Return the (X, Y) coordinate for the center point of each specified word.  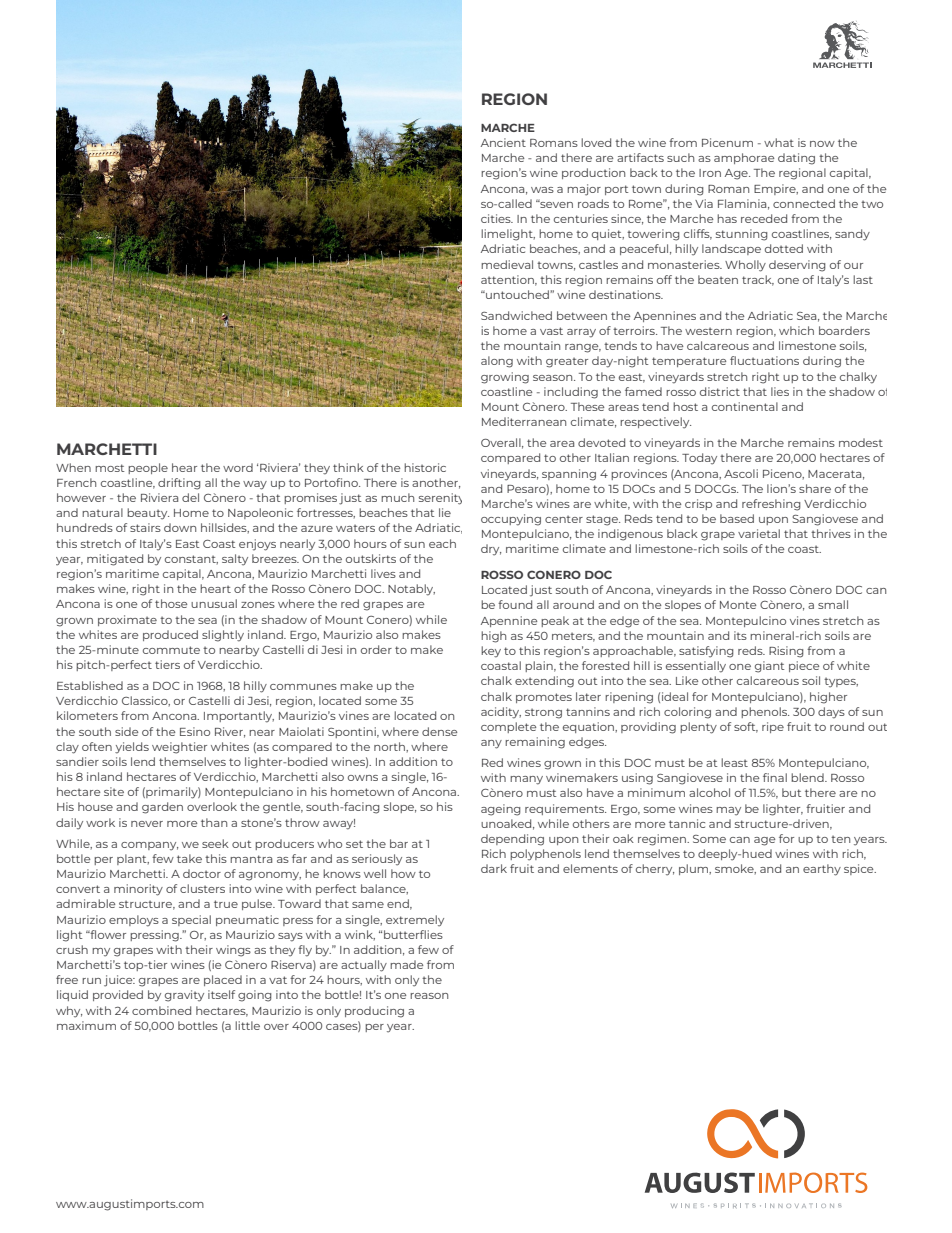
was (542, 190)
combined (161, 1010)
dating (796, 159)
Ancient (503, 142)
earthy (822, 870)
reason (429, 996)
